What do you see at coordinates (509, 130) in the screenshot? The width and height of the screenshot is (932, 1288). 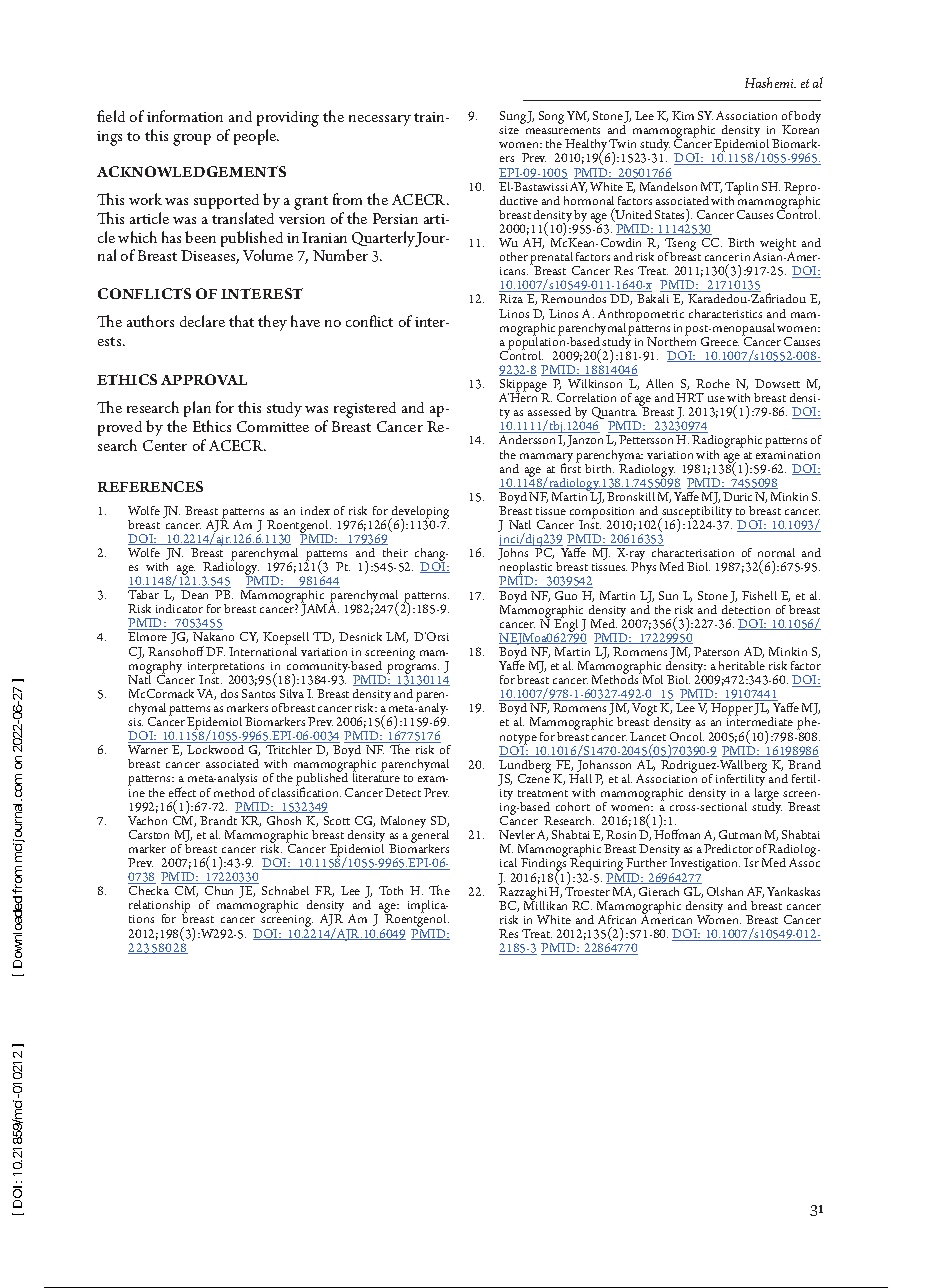 I see `size` at bounding box center [509, 130].
